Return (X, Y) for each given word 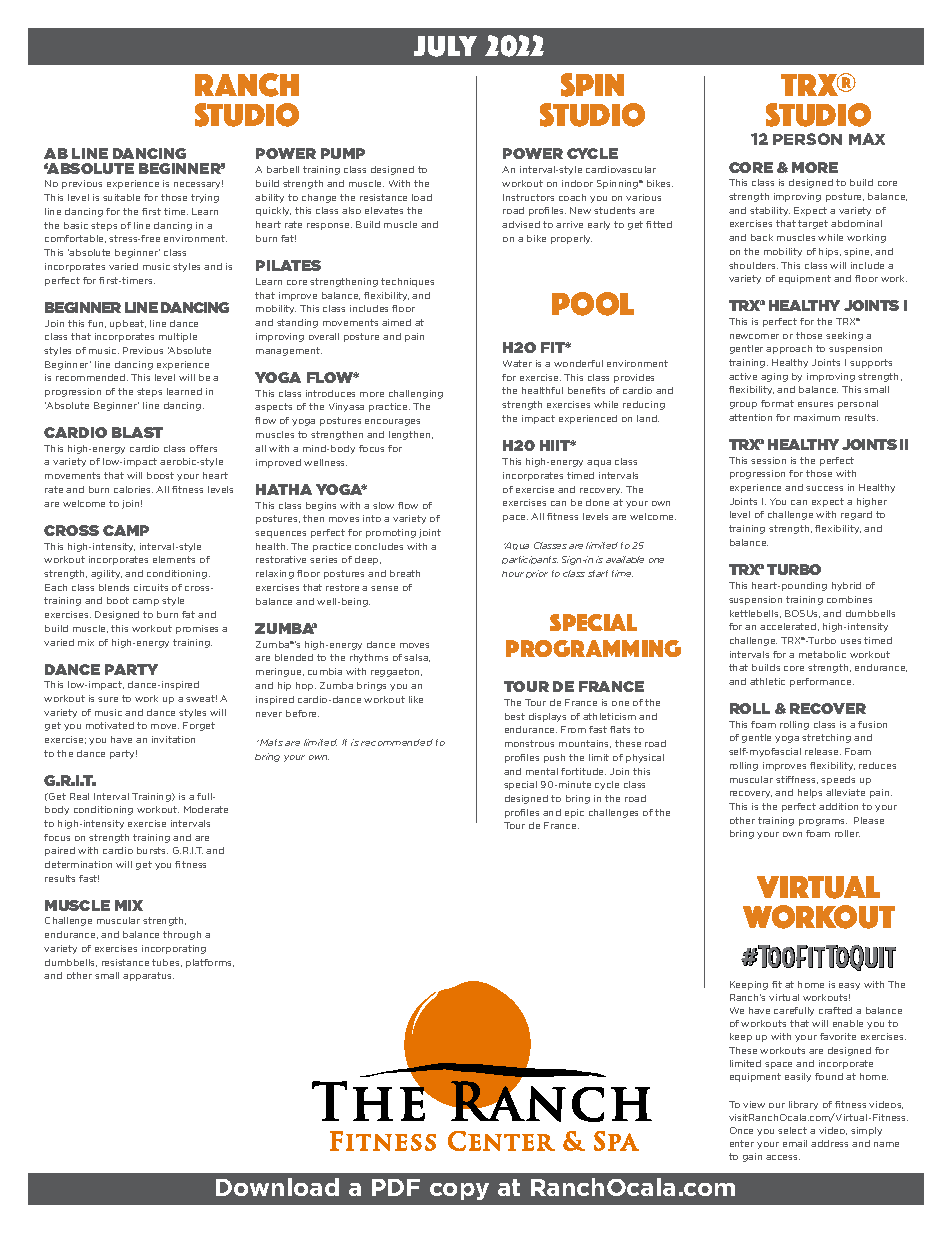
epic (574, 813)
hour (513, 574)
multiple (178, 337)
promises (197, 629)
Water (517, 363)
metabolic (822, 654)
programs (823, 822)
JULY (445, 46)
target (813, 224)
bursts (152, 850)
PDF (396, 1187)
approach (789, 349)
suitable (121, 197)
